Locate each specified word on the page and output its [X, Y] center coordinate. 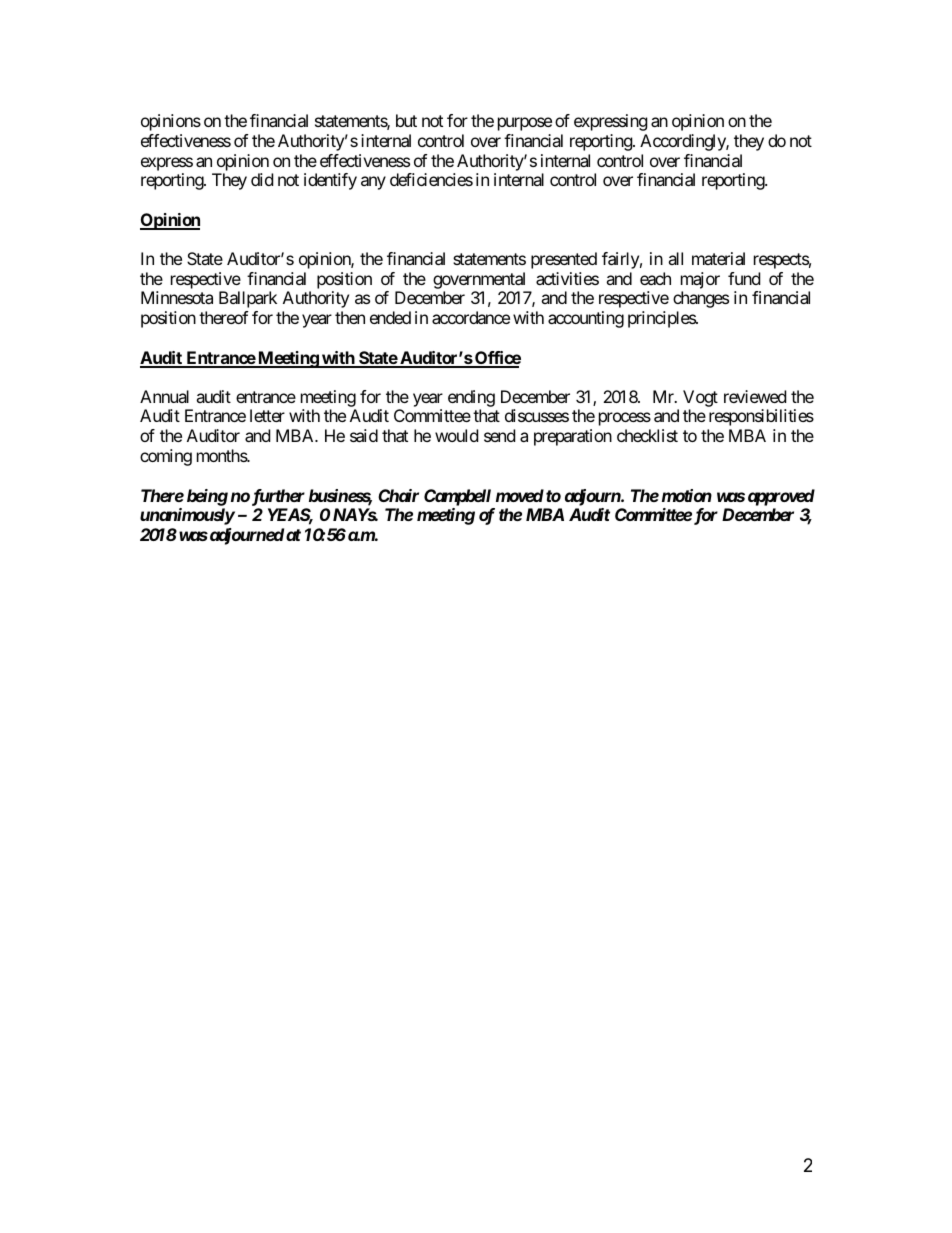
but [406, 120]
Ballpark [248, 299]
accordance [471, 317]
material [718, 258]
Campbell [457, 497]
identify [330, 181]
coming [166, 457]
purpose [525, 124]
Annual [164, 396]
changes [701, 299]
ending [471, 400]
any [373, 183]
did [262, 179]
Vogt [700, 400]
